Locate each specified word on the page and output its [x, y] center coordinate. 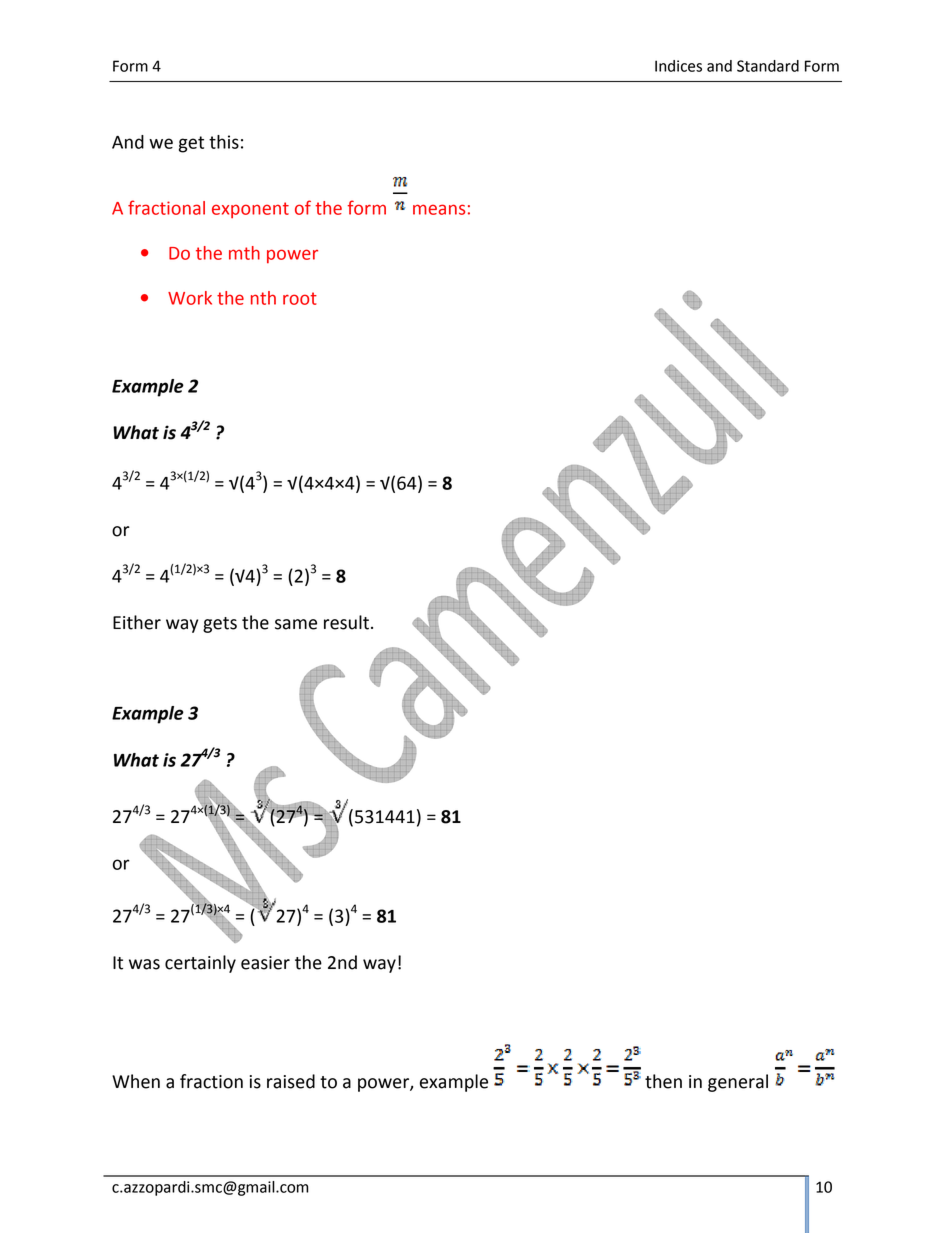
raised [291, 1081]
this [224, 142]
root [300, 298]
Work [190, 298]
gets [220, 625]
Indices [678, 66]
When [136, 1081]
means [439, 209]
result [346, 622]
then [663, 1081]
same [296, 624]
